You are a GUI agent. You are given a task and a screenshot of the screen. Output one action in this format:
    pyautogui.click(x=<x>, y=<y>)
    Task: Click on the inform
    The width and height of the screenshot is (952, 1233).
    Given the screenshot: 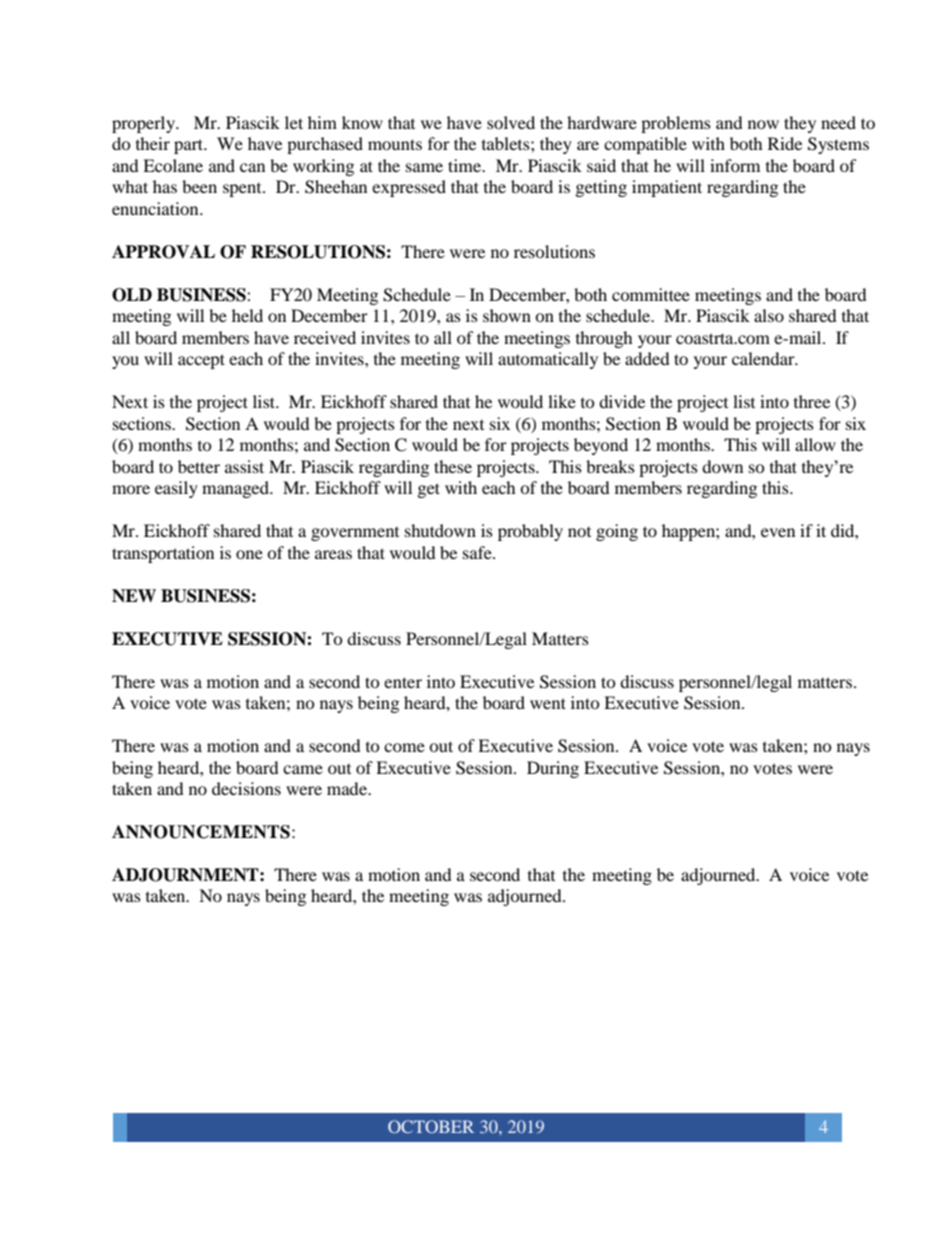 What is the action you would take?
    pyautogui.click(x=735, y=165)
